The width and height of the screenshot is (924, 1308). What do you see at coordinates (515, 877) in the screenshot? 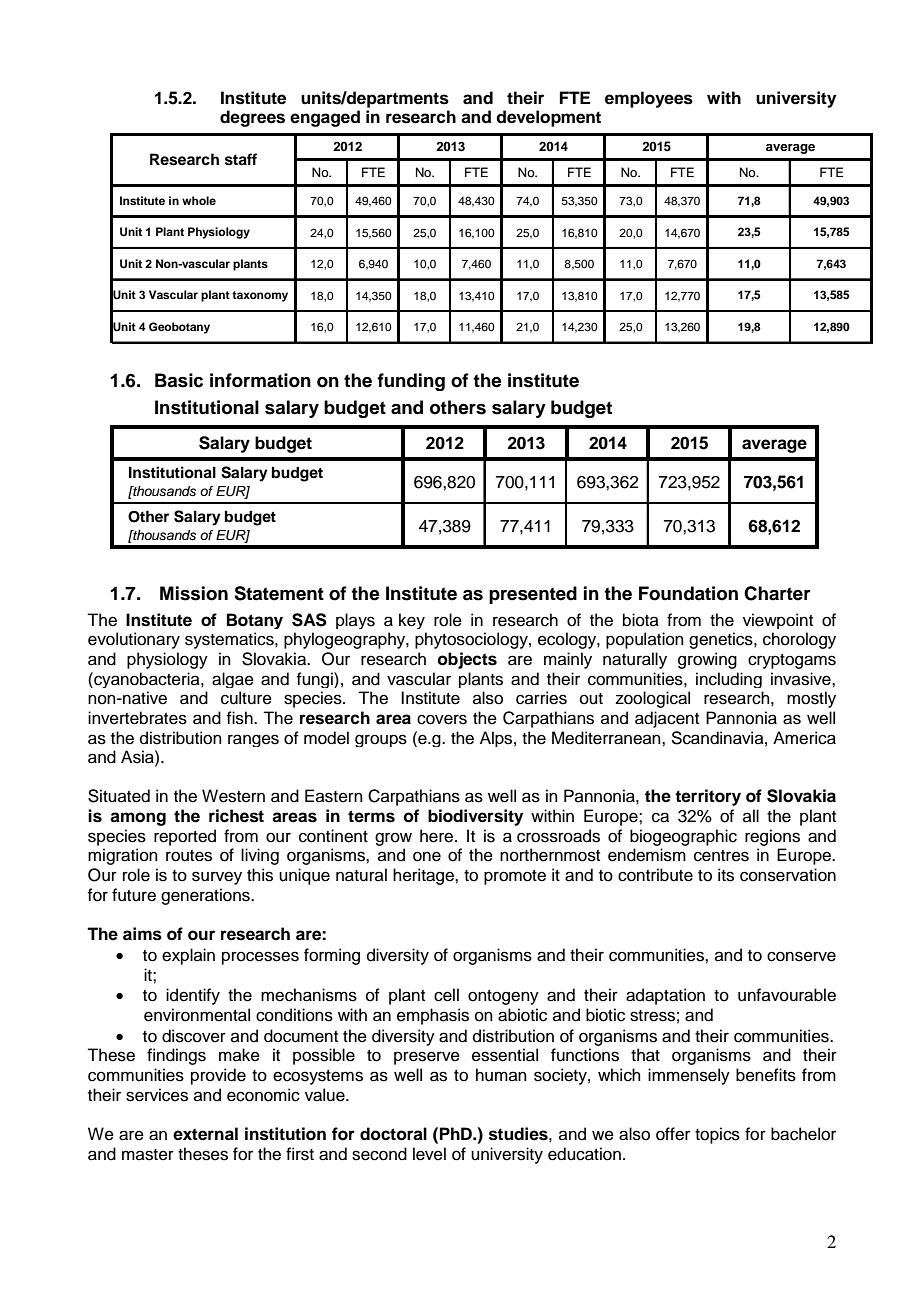
I see `promote` at bounding box center [515, 877].
